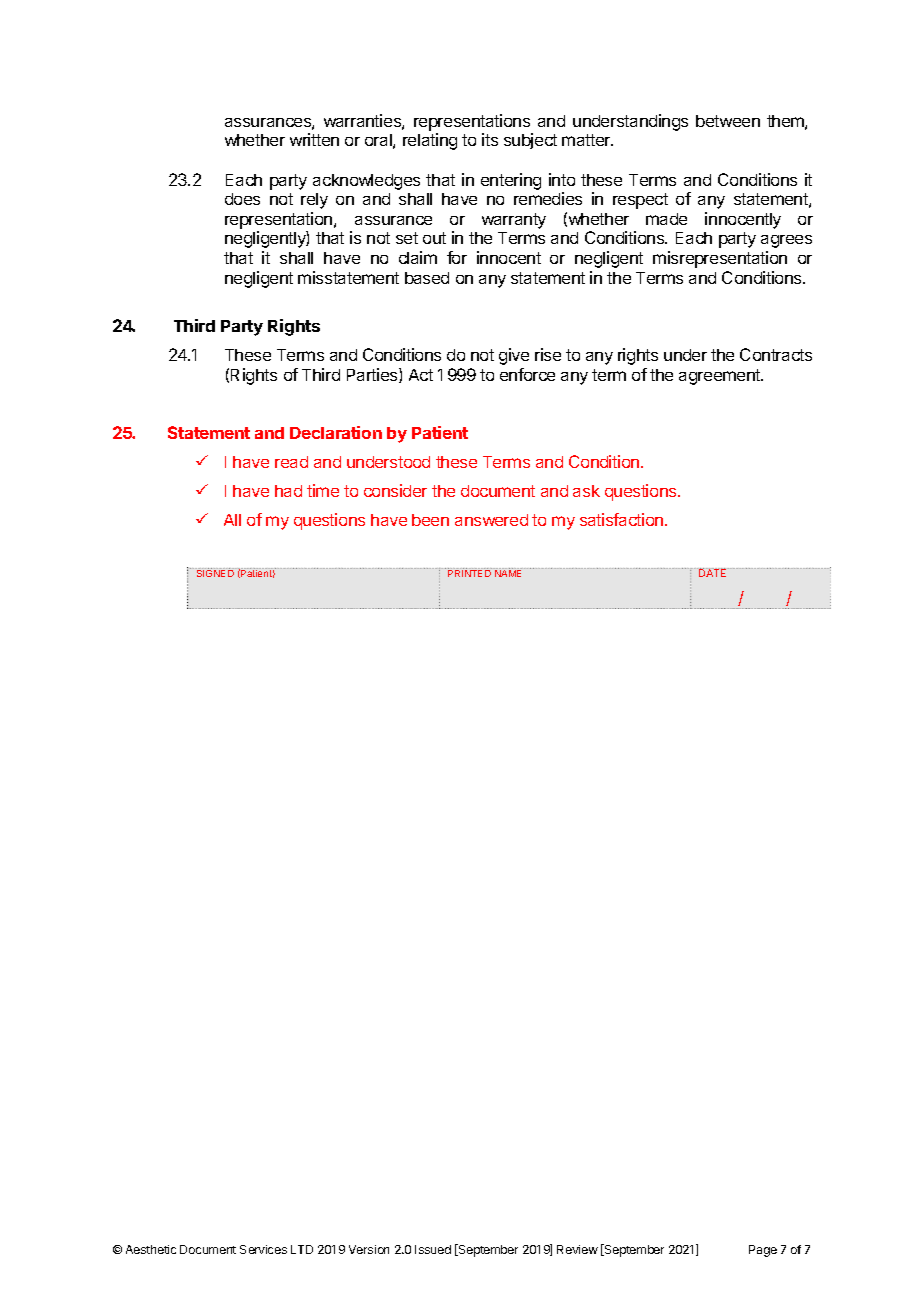 The image size is (924, 1307). Describe the element at coordinates (728, 121) in the screenshot. I see `between` at that location.
